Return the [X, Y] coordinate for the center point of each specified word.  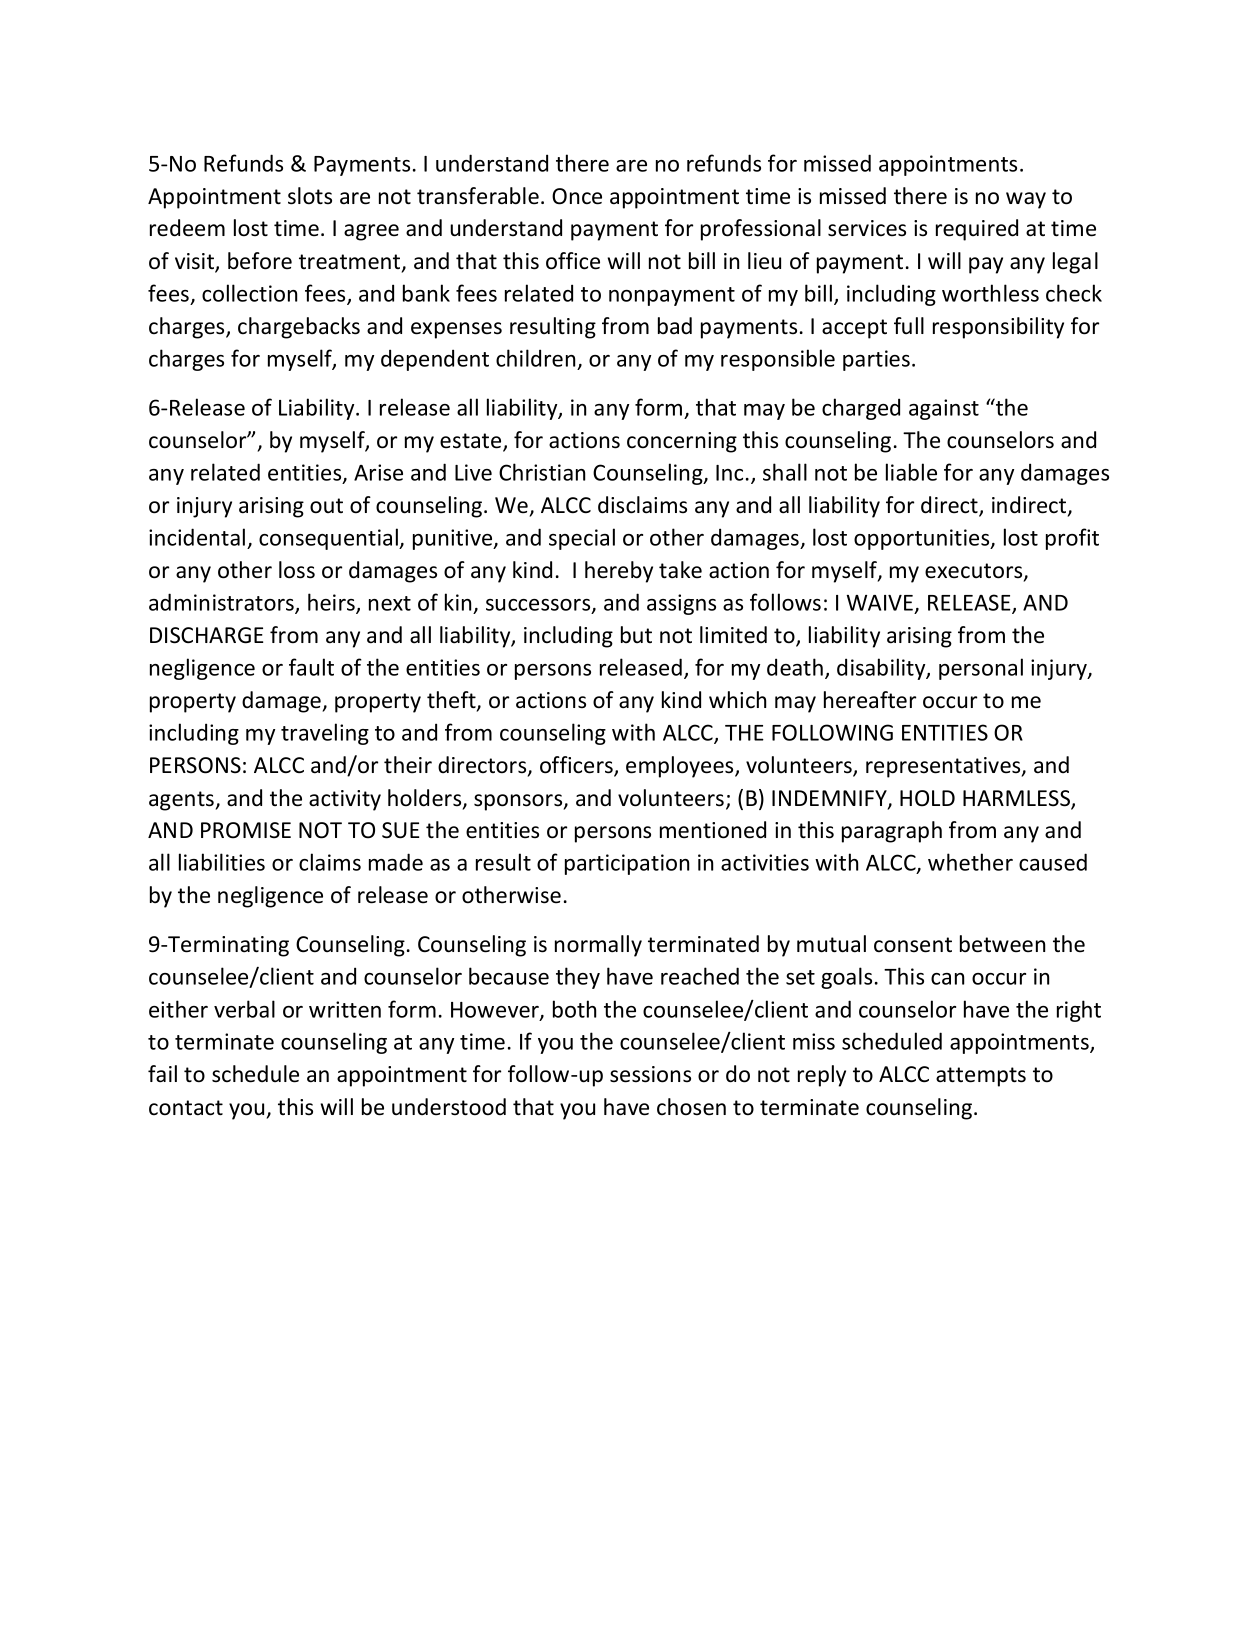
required [977, 230]
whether [970, 862]
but [636, 634]
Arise [378, 472]
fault [311, 667]
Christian [542, 472]
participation [627, 864]
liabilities [222, 862]
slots [310, 196]
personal [981, 669]
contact [186, 1108]
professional [761, 230]
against [944, 409]
